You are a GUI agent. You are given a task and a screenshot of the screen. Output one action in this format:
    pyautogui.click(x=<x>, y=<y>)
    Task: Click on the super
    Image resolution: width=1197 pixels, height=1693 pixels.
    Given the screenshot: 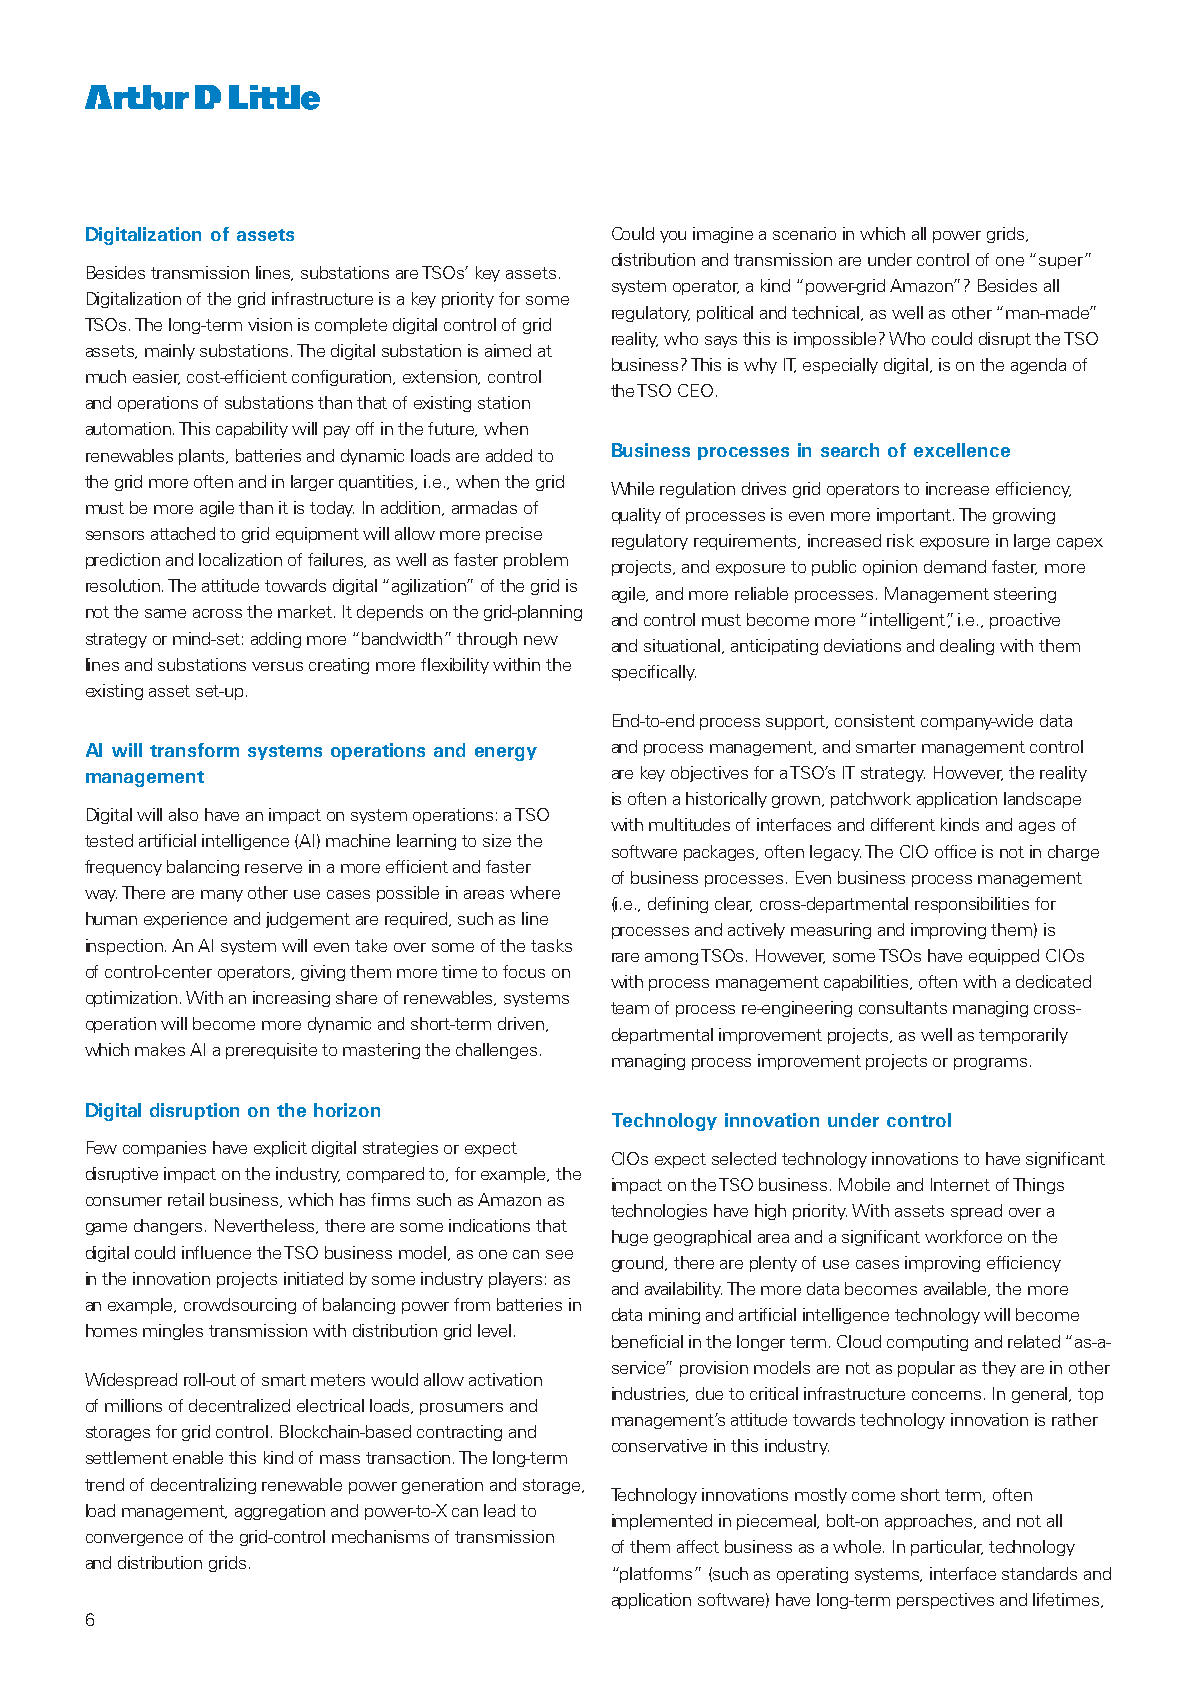 What is the action you would take?
    pyautogui.click(x=1061, y=263)
